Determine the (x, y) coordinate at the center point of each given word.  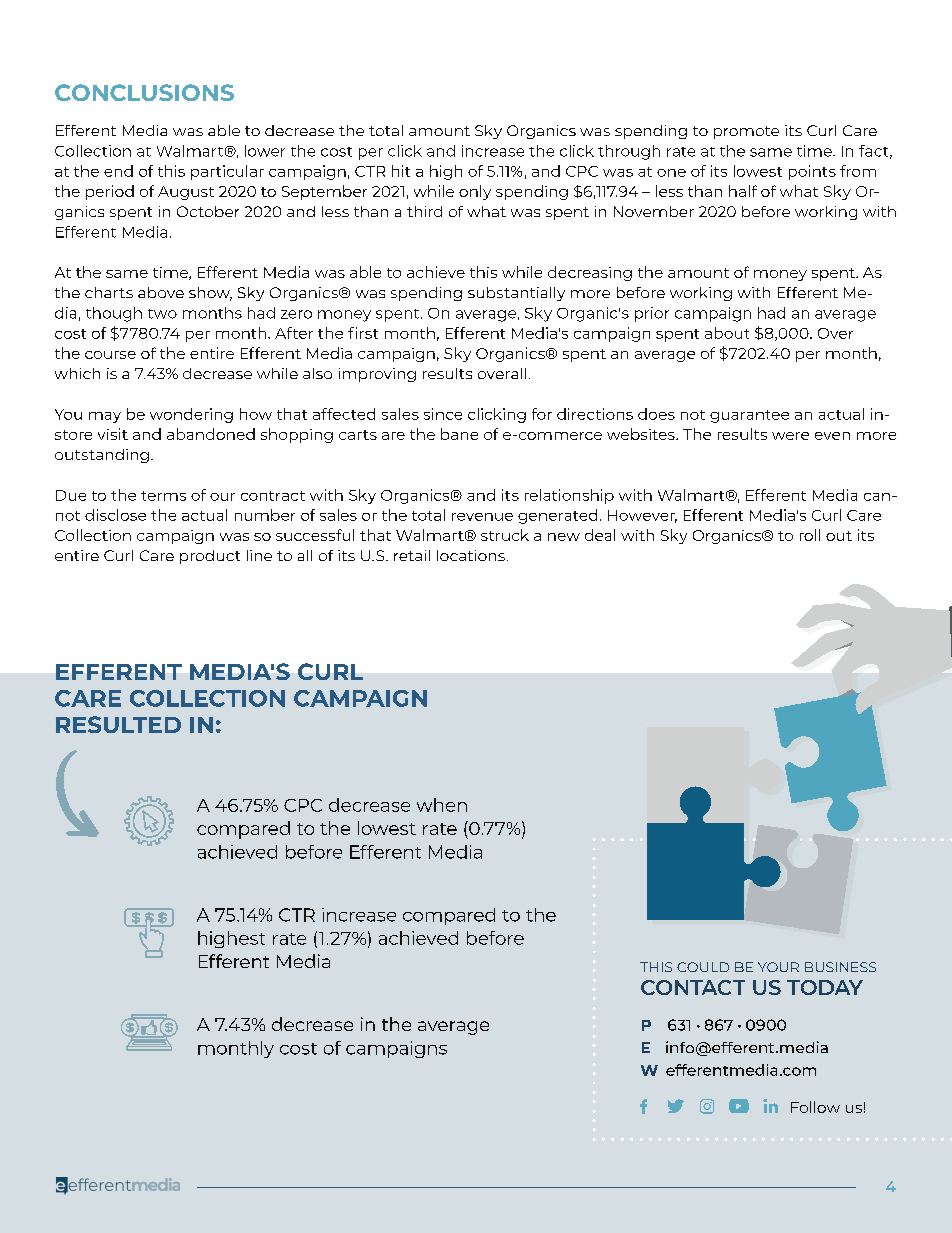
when (442, 805)
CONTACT (693, 987)
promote (746, 132)
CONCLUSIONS (144, 92)
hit (401, 171)
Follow (815, 1107)
